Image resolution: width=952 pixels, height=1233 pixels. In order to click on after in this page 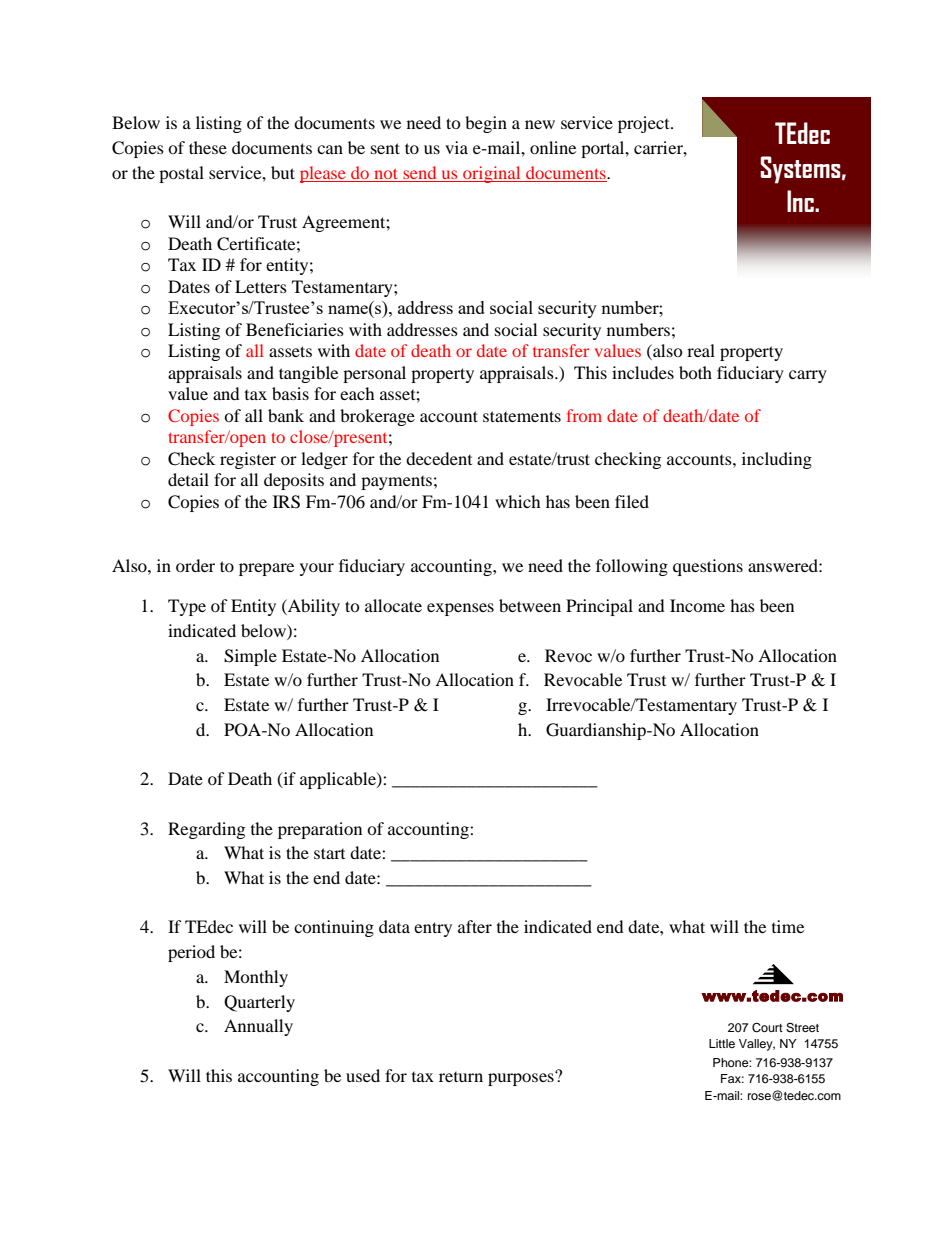, I will do `click(475, 926)`.
